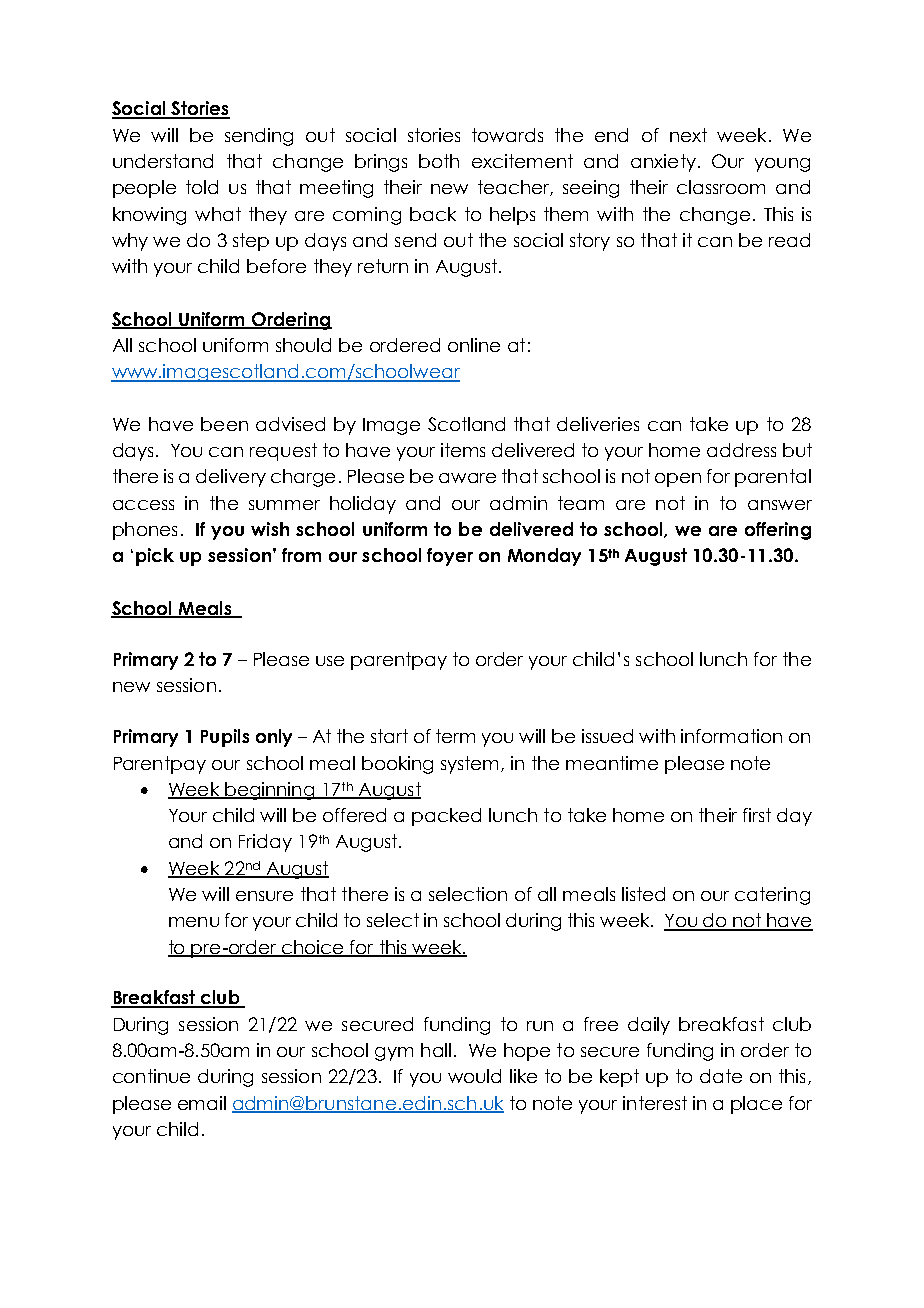  What do you see at coordinates (450, 557) in the screenshot?
I see `foyer` at bounding box center [450, 557].
